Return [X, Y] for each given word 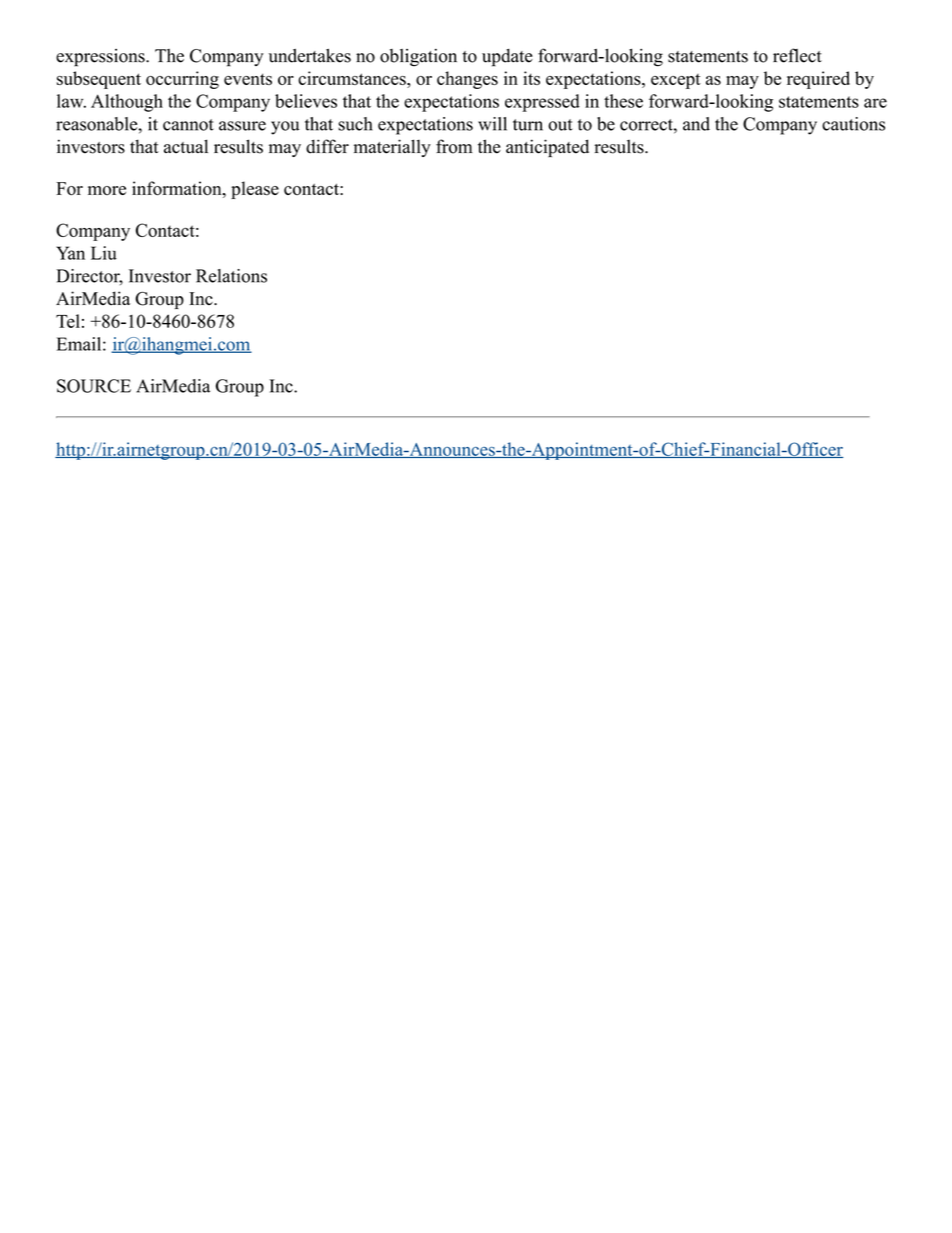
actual [186, 146]
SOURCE [94, 386]
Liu [104, 253]
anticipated [547, 148]
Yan [70, 253]
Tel [68, 321]
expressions [101, 58]
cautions [853, 124]
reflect [797, 55]
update [507, 58]
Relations [231, 276]
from [454, 146]
